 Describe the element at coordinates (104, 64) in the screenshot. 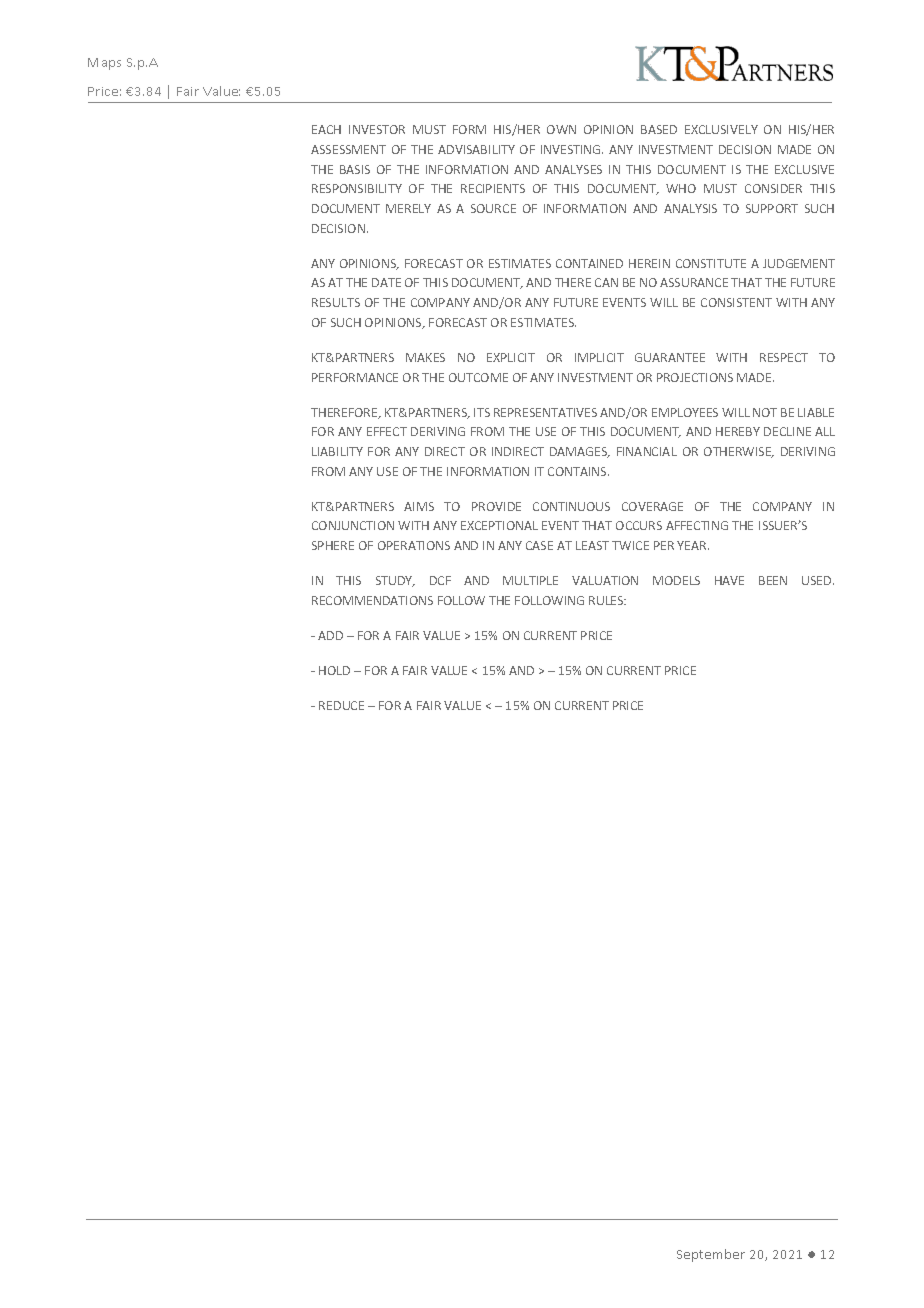

I see `Maps` at that location.
